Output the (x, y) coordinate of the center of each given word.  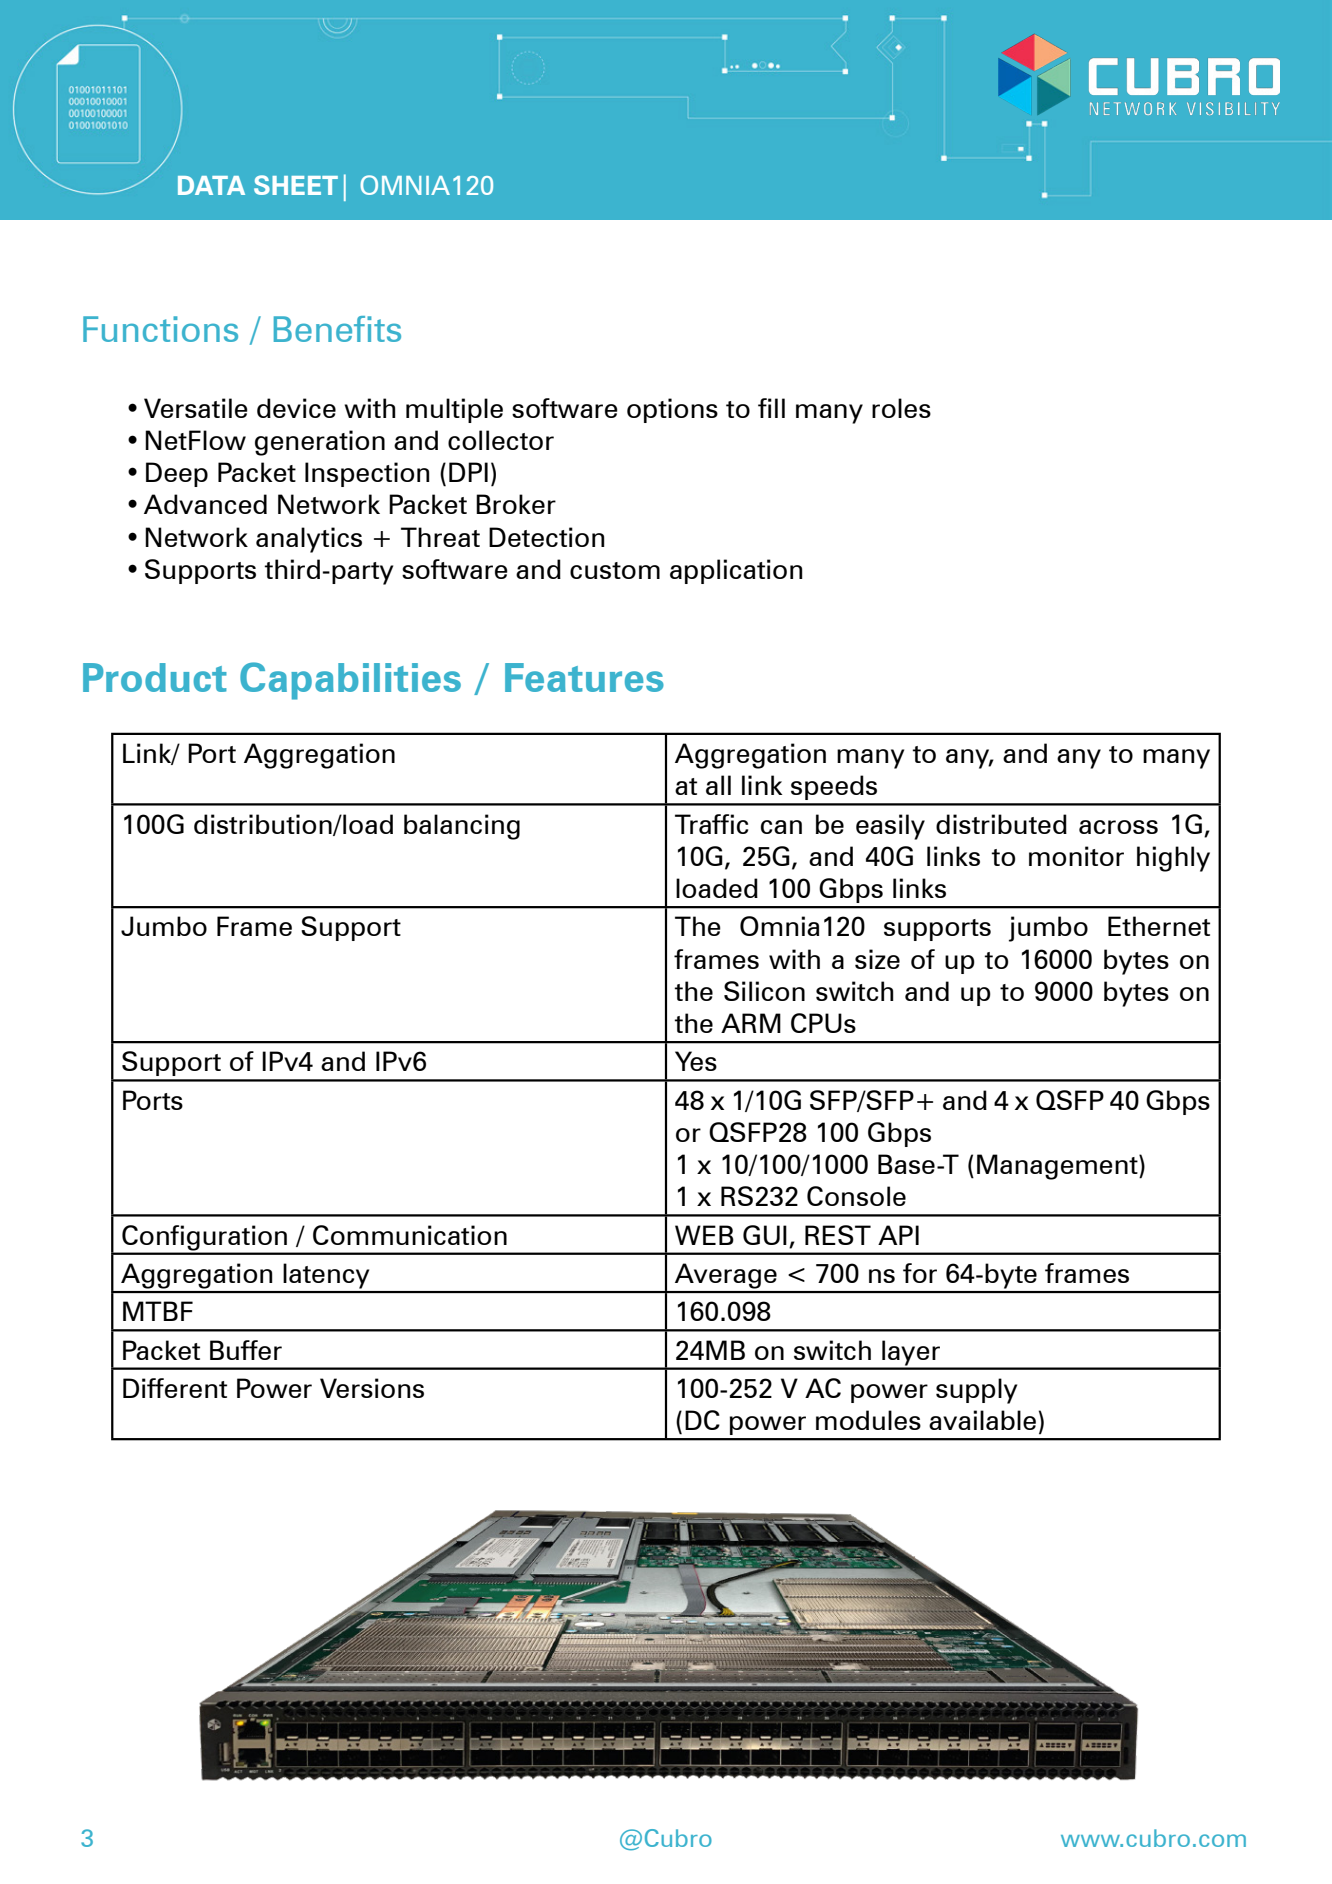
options (672, 410)
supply (976, 1391)
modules (868, 1420)
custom (615, 570)
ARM (751, 1023)
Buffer (246, 1350)
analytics (309, 540)
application (736, 571)
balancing (462, 827)
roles (901, 408)
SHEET (296, 185)
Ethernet (1159, 926)
